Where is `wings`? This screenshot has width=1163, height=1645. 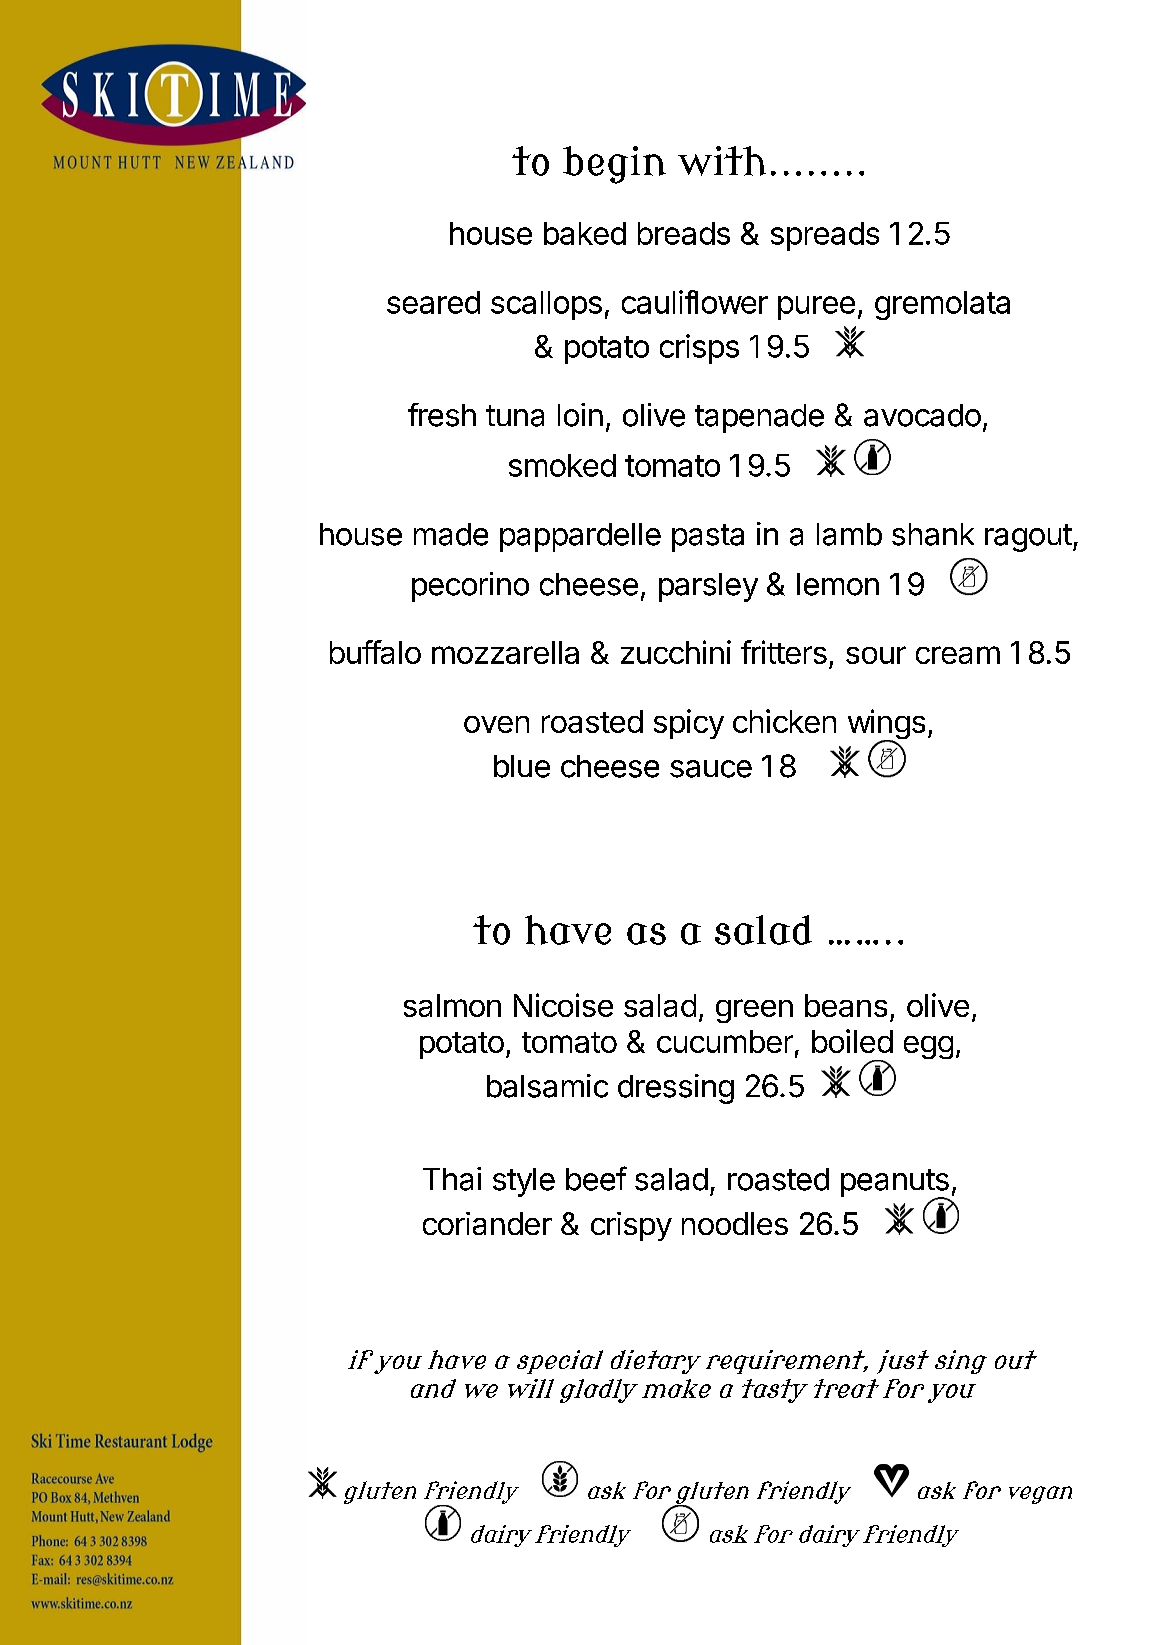 wings is located at coordinates (886, 725).
